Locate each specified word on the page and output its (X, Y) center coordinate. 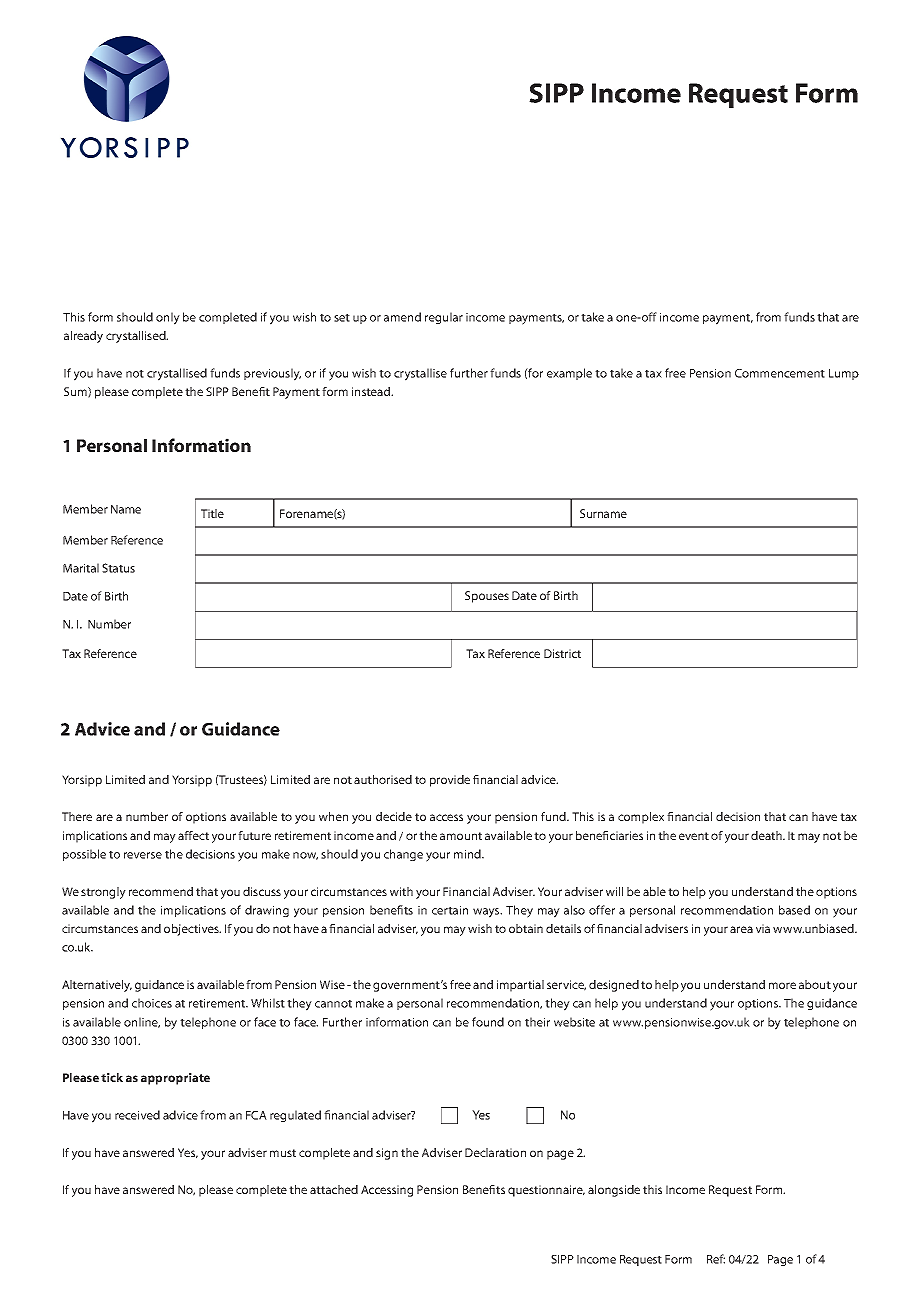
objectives (192, 930)
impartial (520, 986)
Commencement (780, 373)
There (77, 816)
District (562, 653)
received (137, 1115)
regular (444, 318)
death (767, 835)
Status (118, 568)
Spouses (487, 597)
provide (450, 781)
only (168, 318)
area (741, 929)
